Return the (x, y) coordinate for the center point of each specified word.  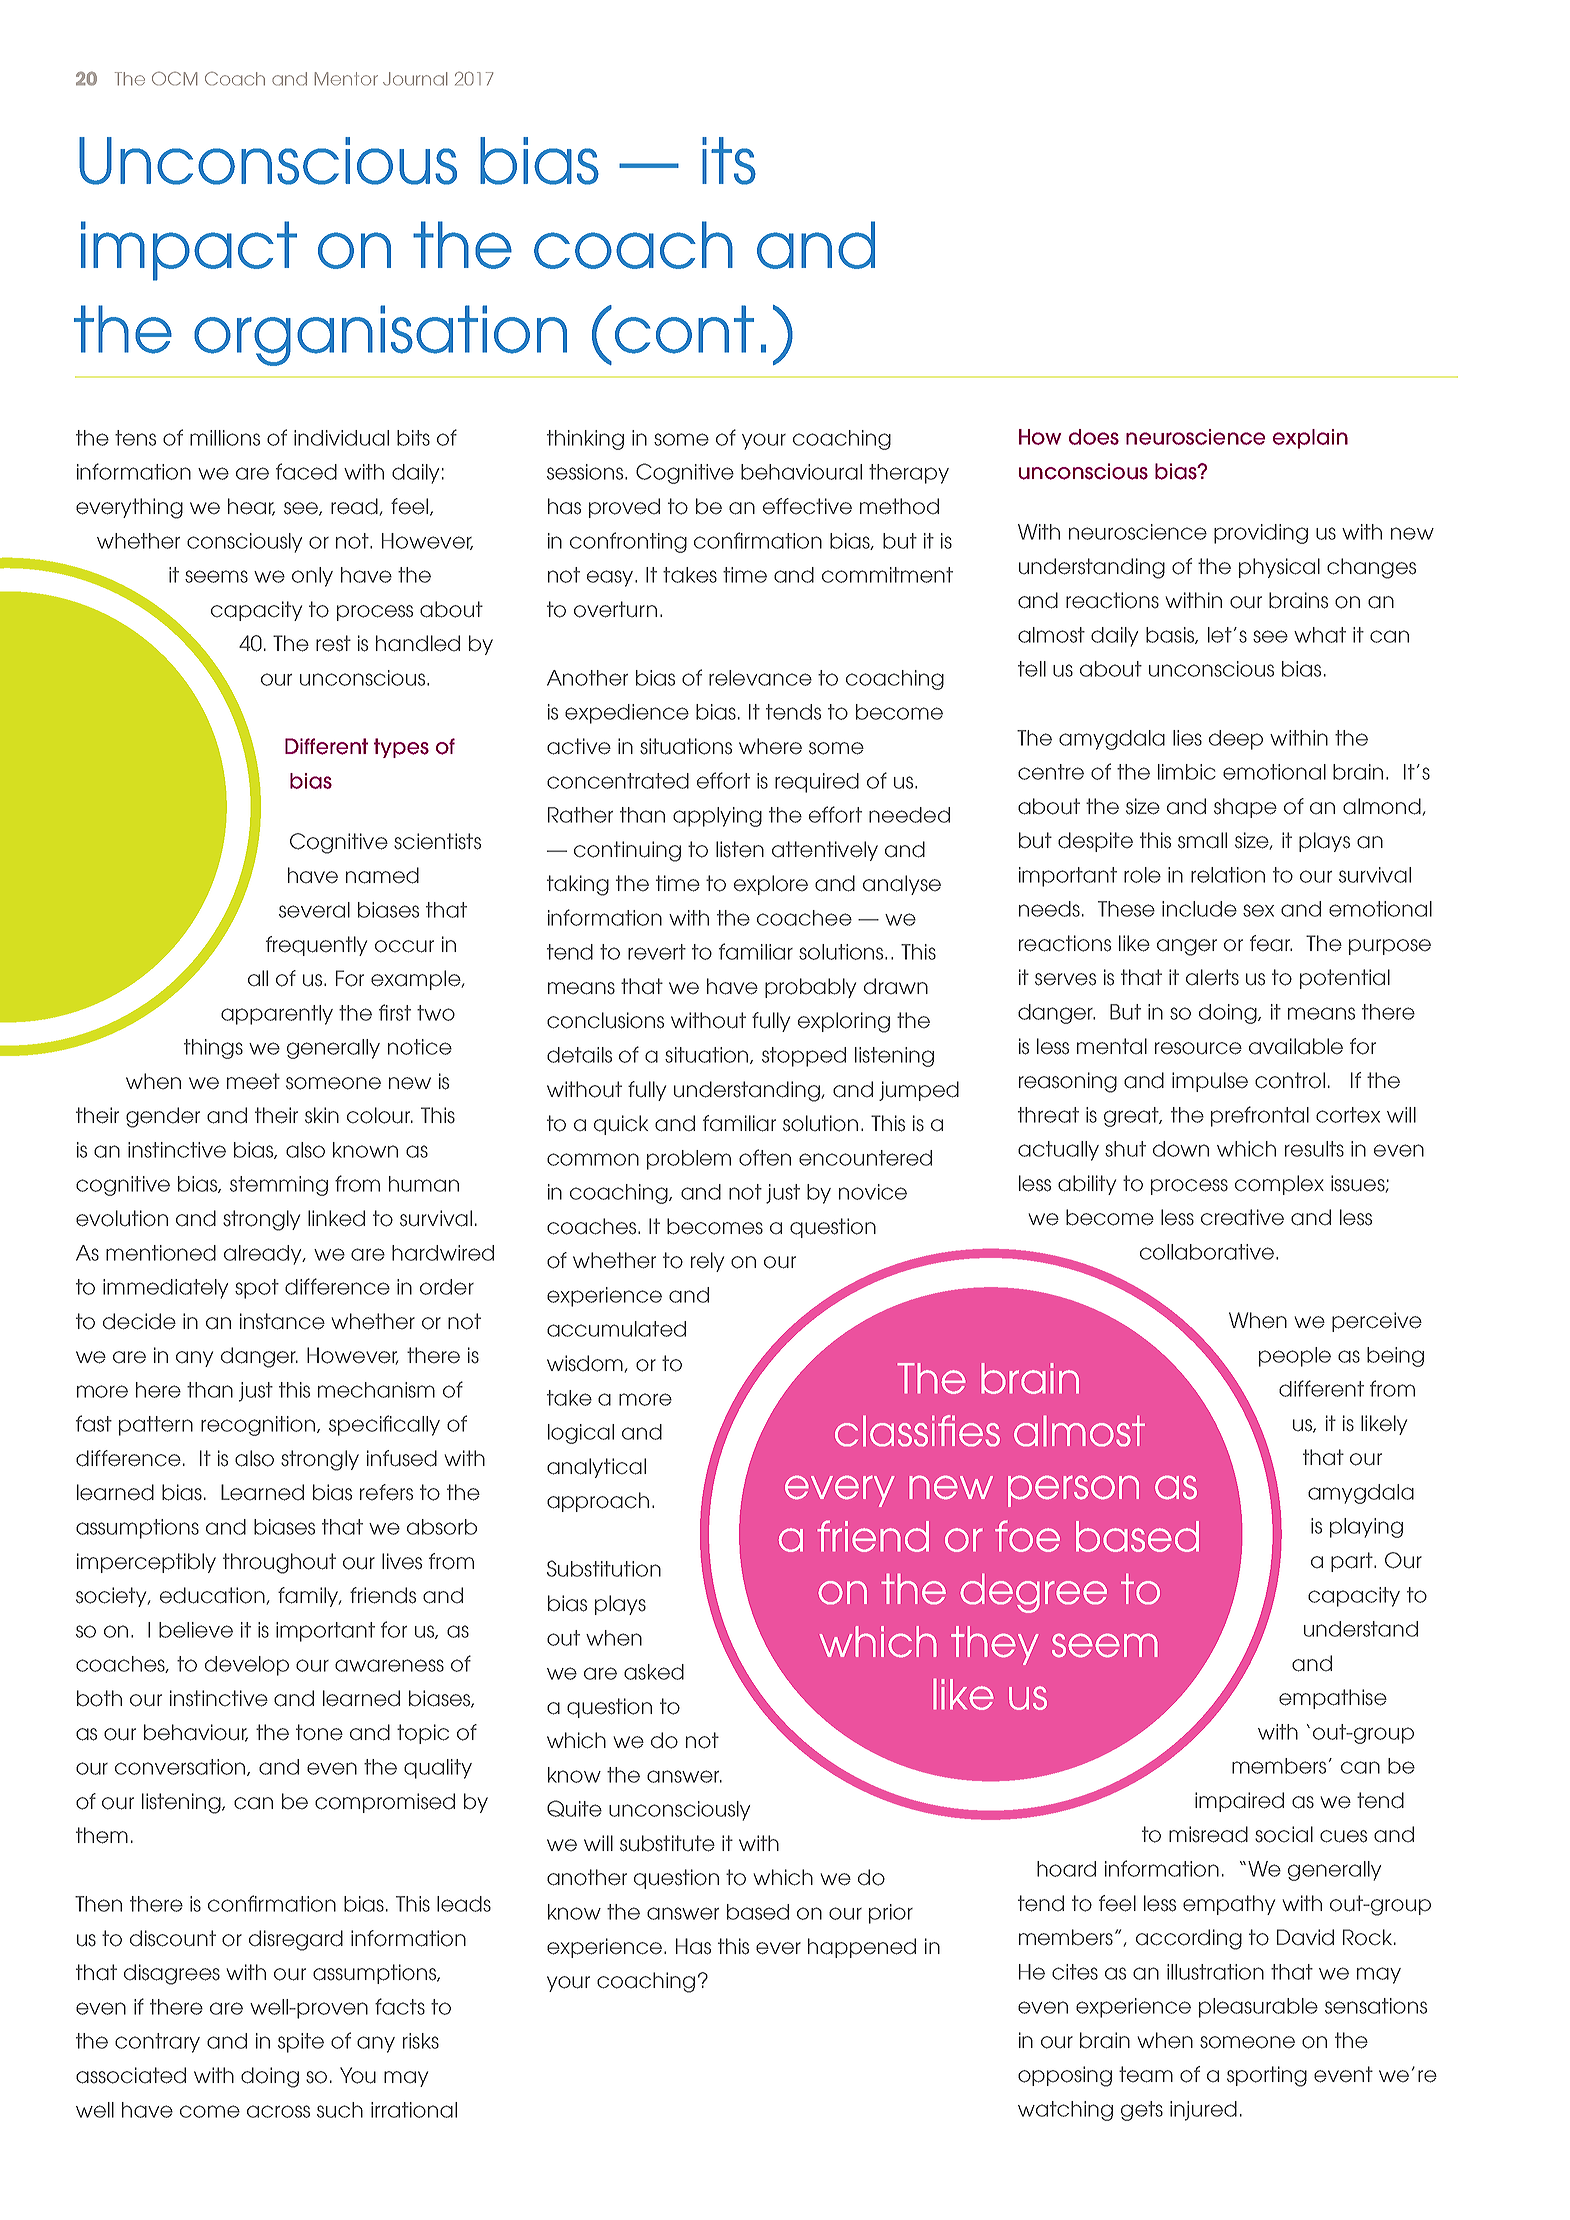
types (401, 748)
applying (717, 817)
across (278, 2111)
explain (1310, 439)
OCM (175, 78)
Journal (415, 79)
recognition (259, 1426)
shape (1245, 808)
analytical (596, 1468)
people (1295, 1357)
